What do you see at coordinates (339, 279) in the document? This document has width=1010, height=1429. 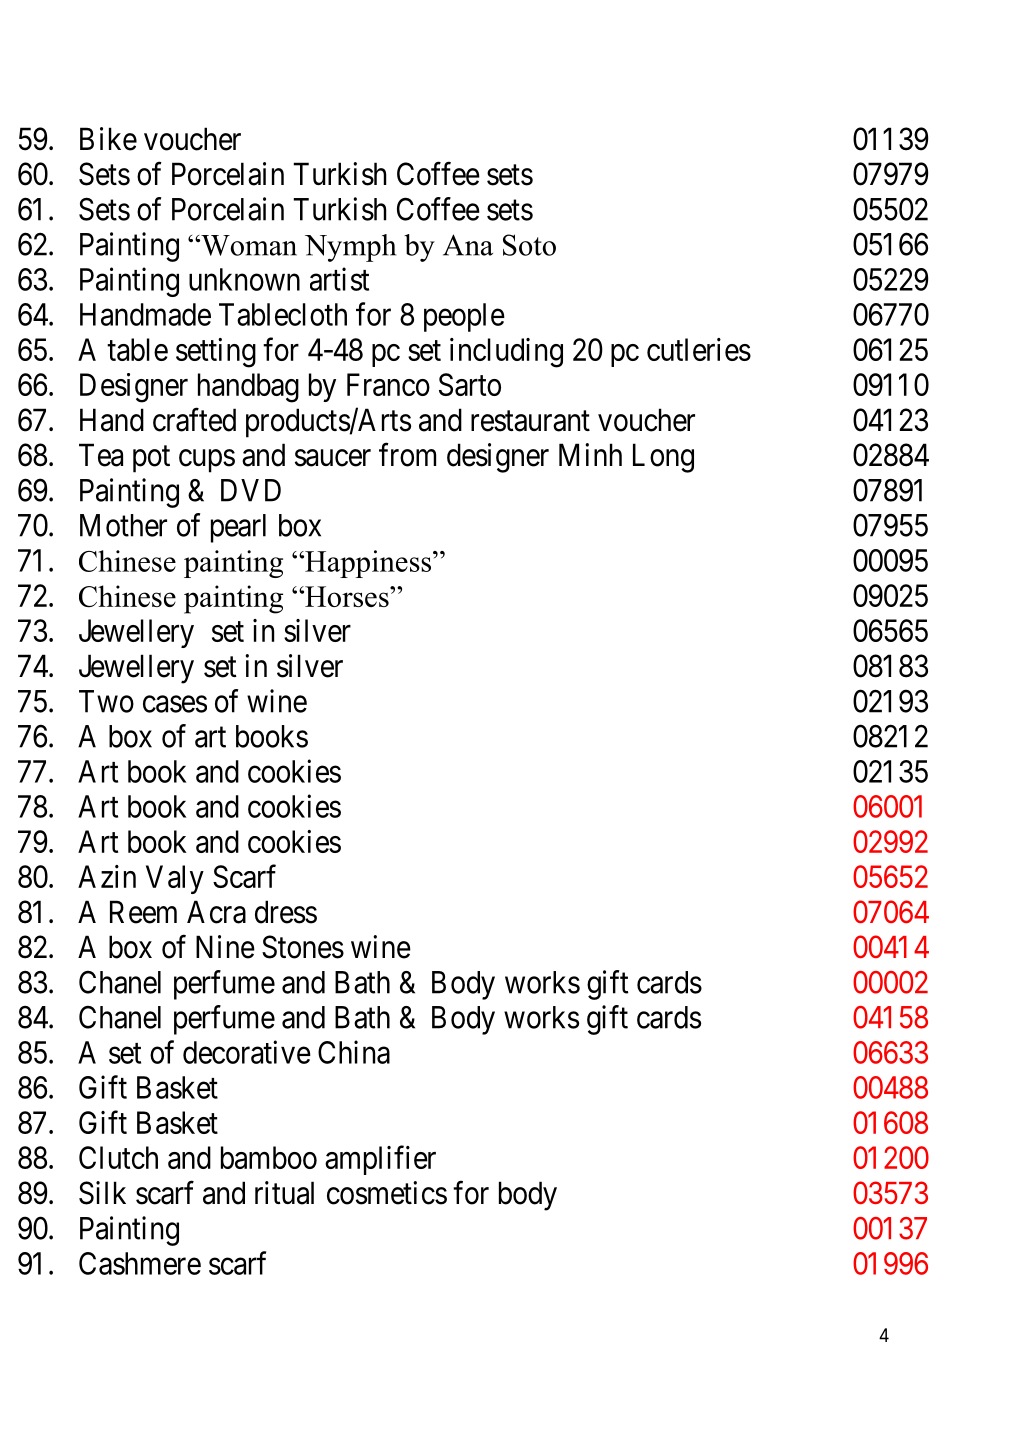 I see `artist` at bounding box center [339, 279].
